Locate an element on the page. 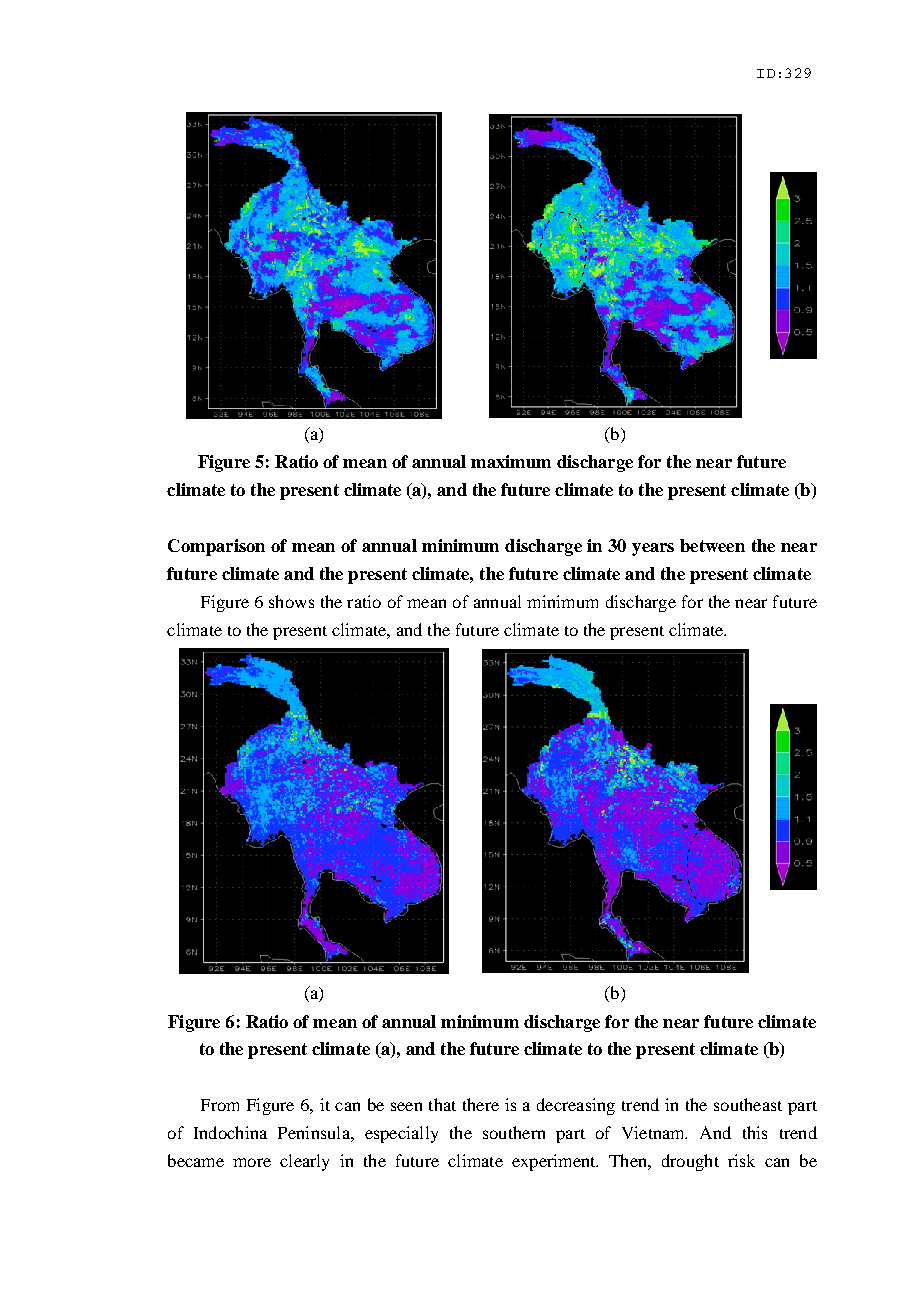 The image size is (924, 1308). years is located at coordinates (653, 549).
